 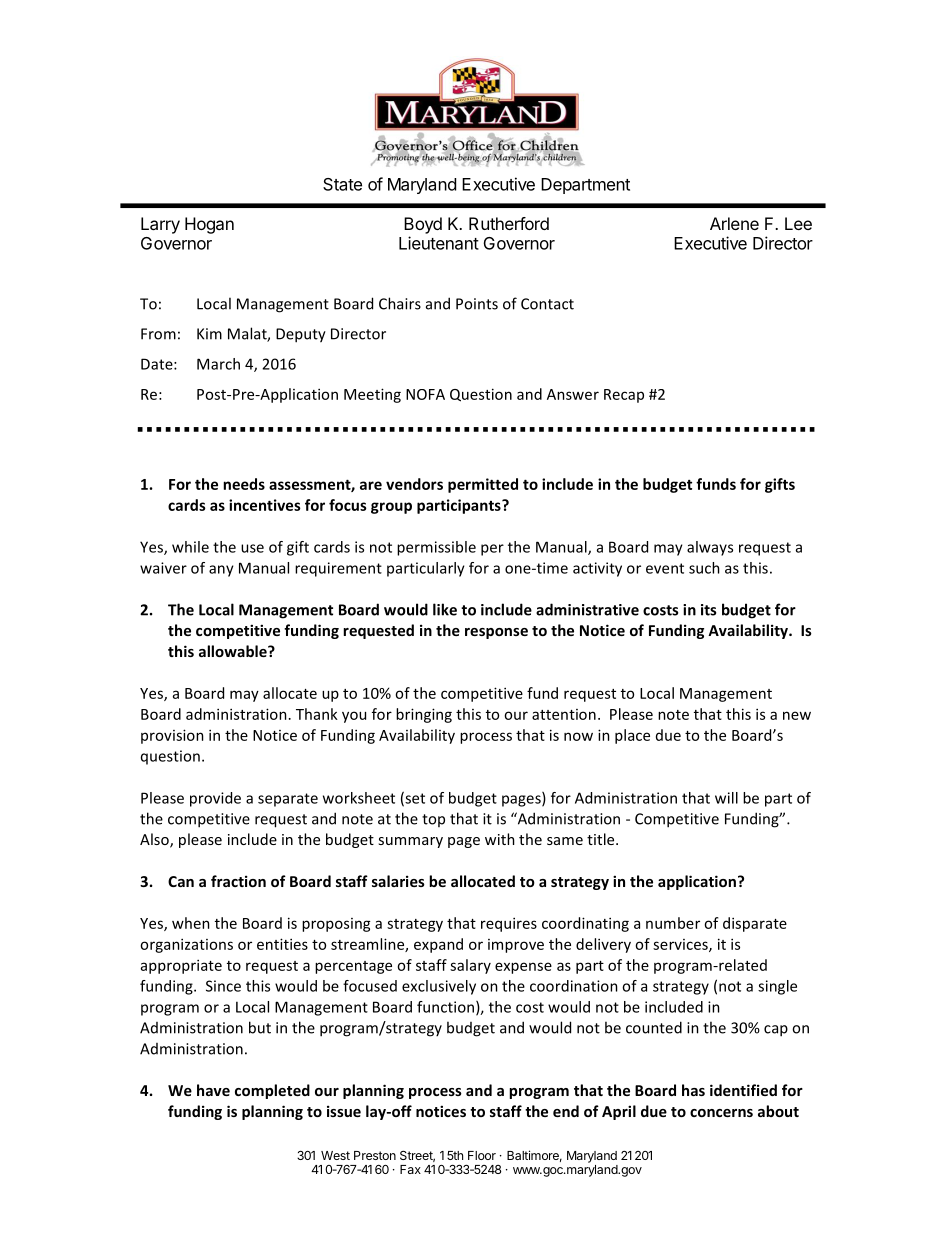 I want to click on provide, so click(x=215, y=799).
